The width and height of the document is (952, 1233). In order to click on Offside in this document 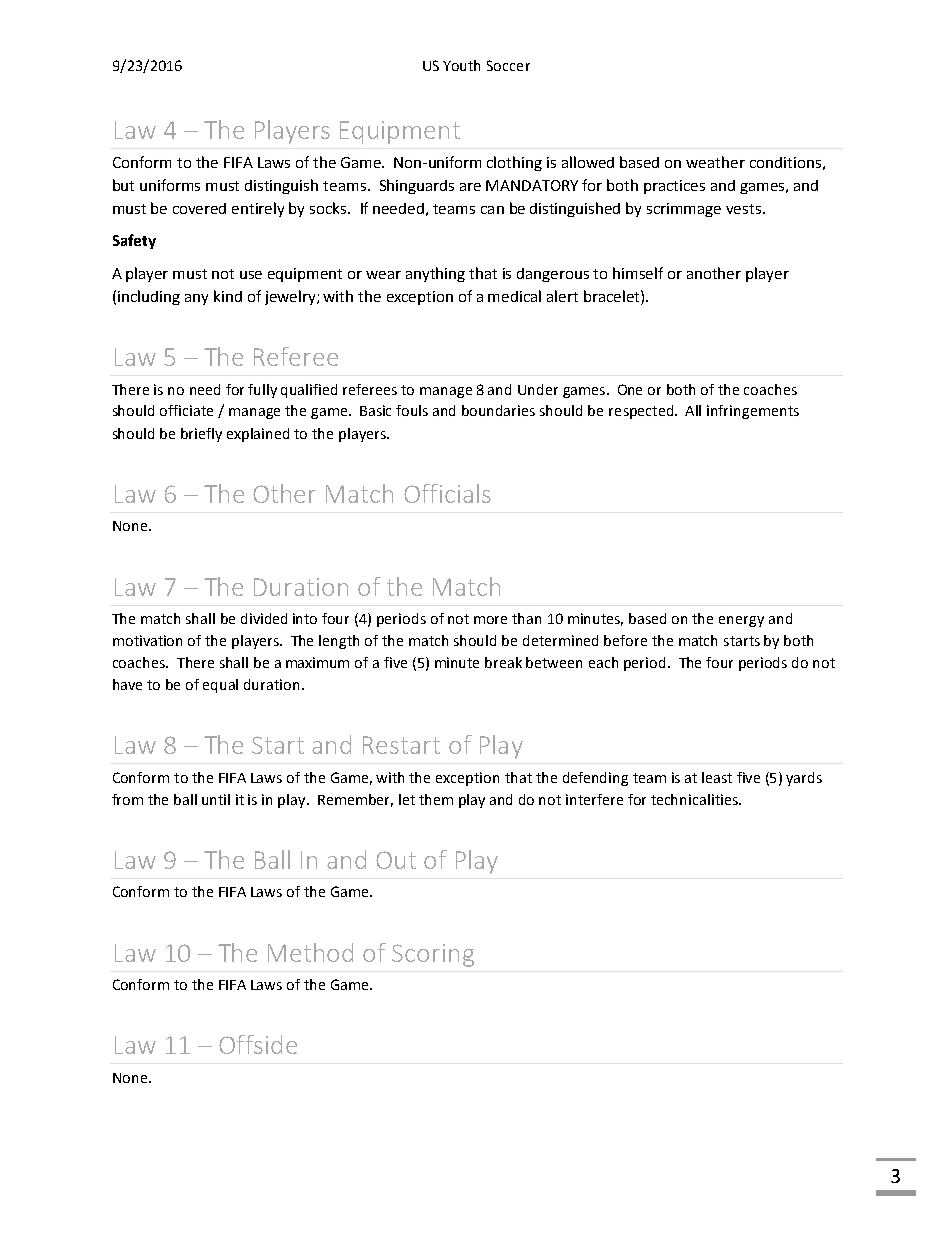, I will do `click(258, 1044)`.
